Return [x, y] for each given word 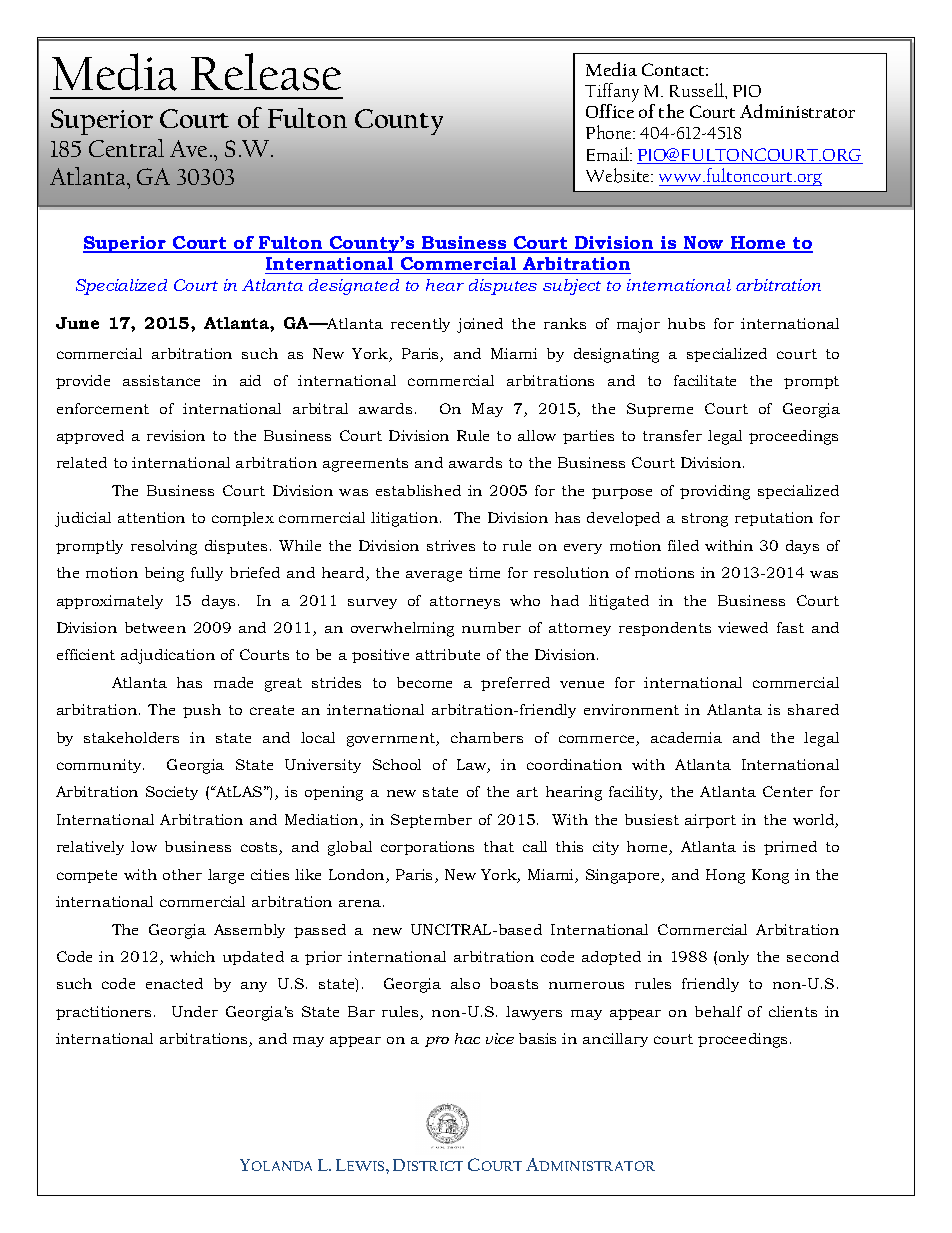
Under [195, 1011]
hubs [686, 323]
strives [451, 545]
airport [710, 821]
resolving [164, 547]
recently [420, 325]
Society [172, 793]
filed [683, 545]
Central [126, 148]
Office [610, 111]
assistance [161, 380]
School [397, 764]
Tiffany [612, 92]
